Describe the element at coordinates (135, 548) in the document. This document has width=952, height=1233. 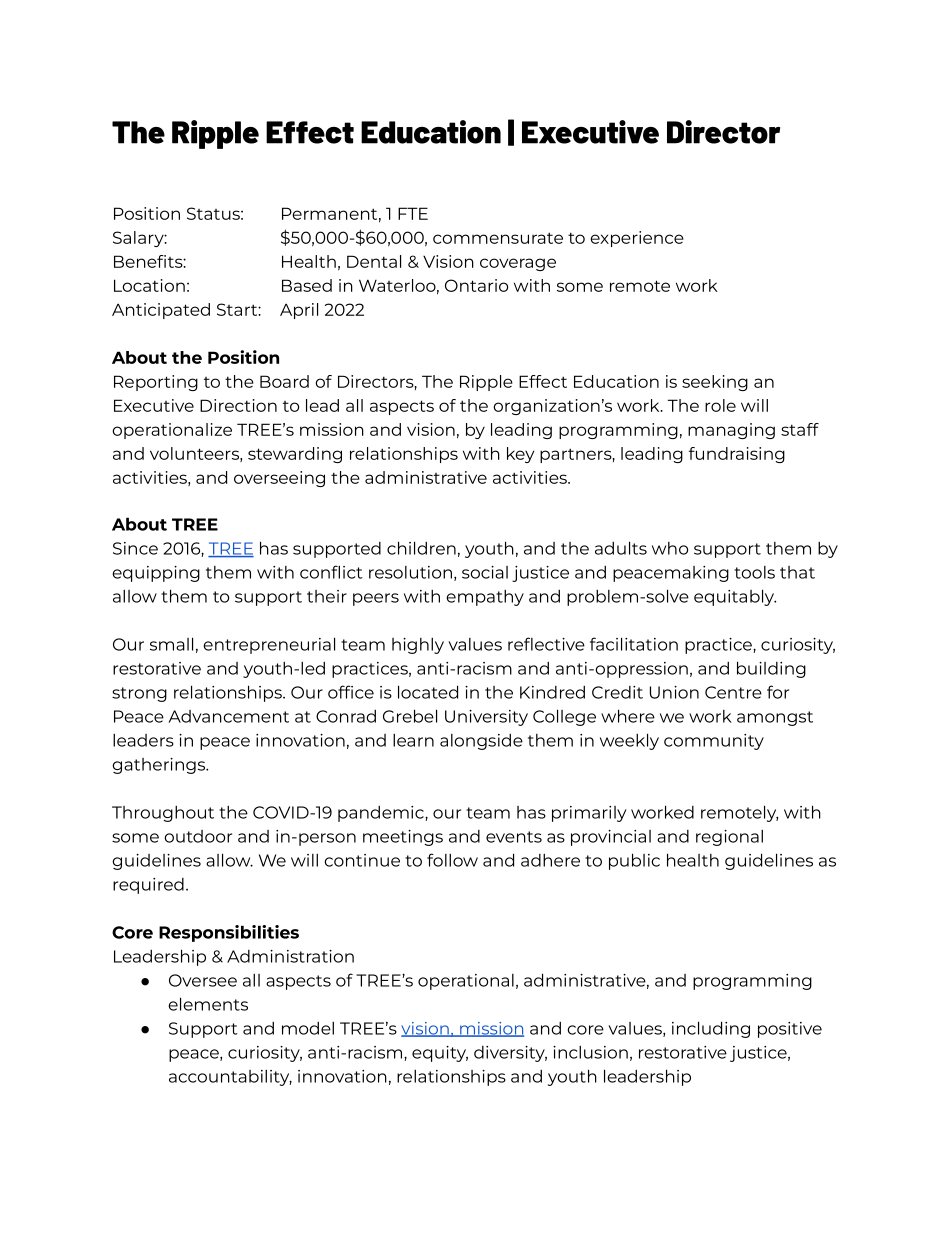
I see `Since` at that location.
